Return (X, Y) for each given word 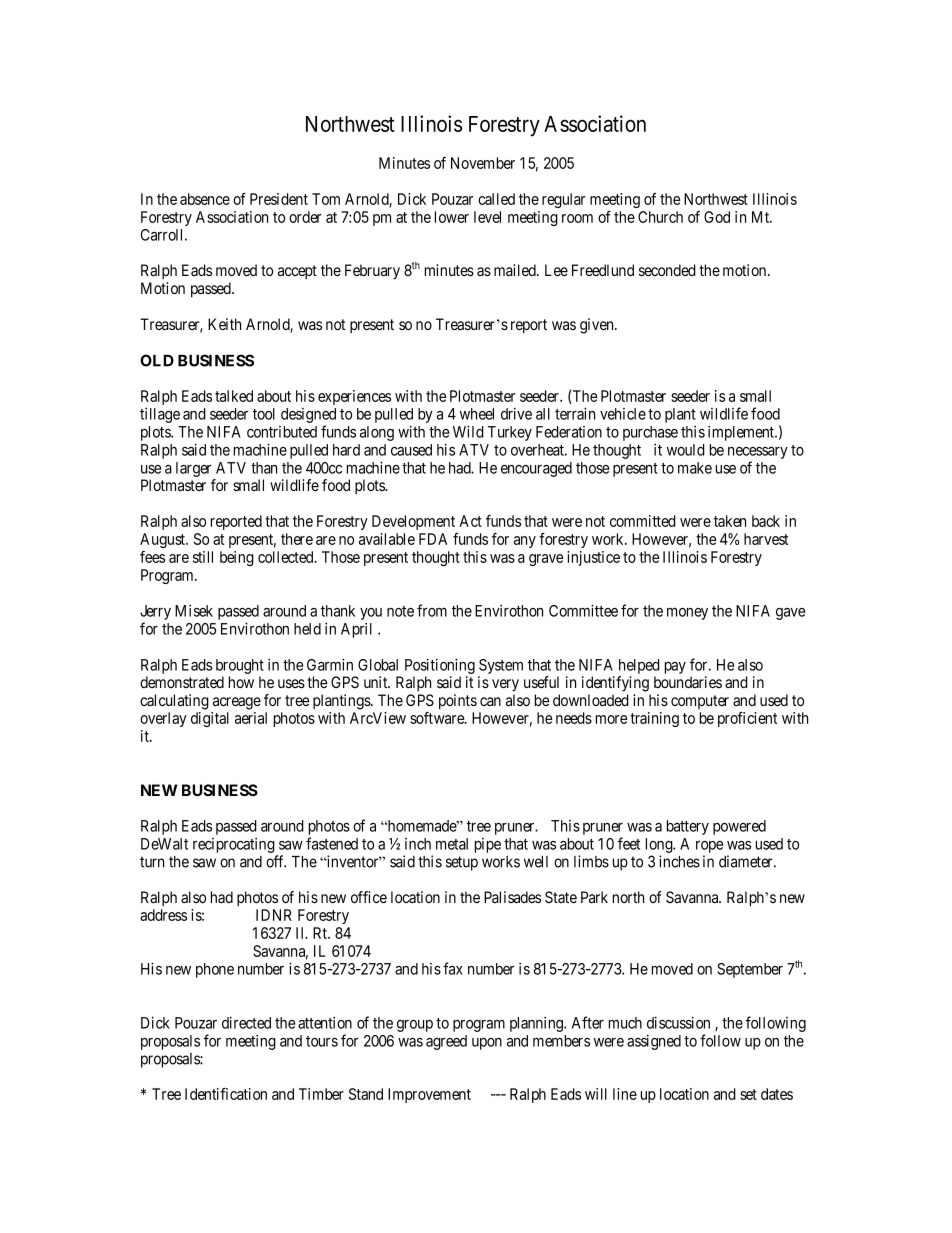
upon (487, 1044)
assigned (654, 1042)
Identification (226, 1094)
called (496, 199)
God (717, 217)
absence (205, 199)
